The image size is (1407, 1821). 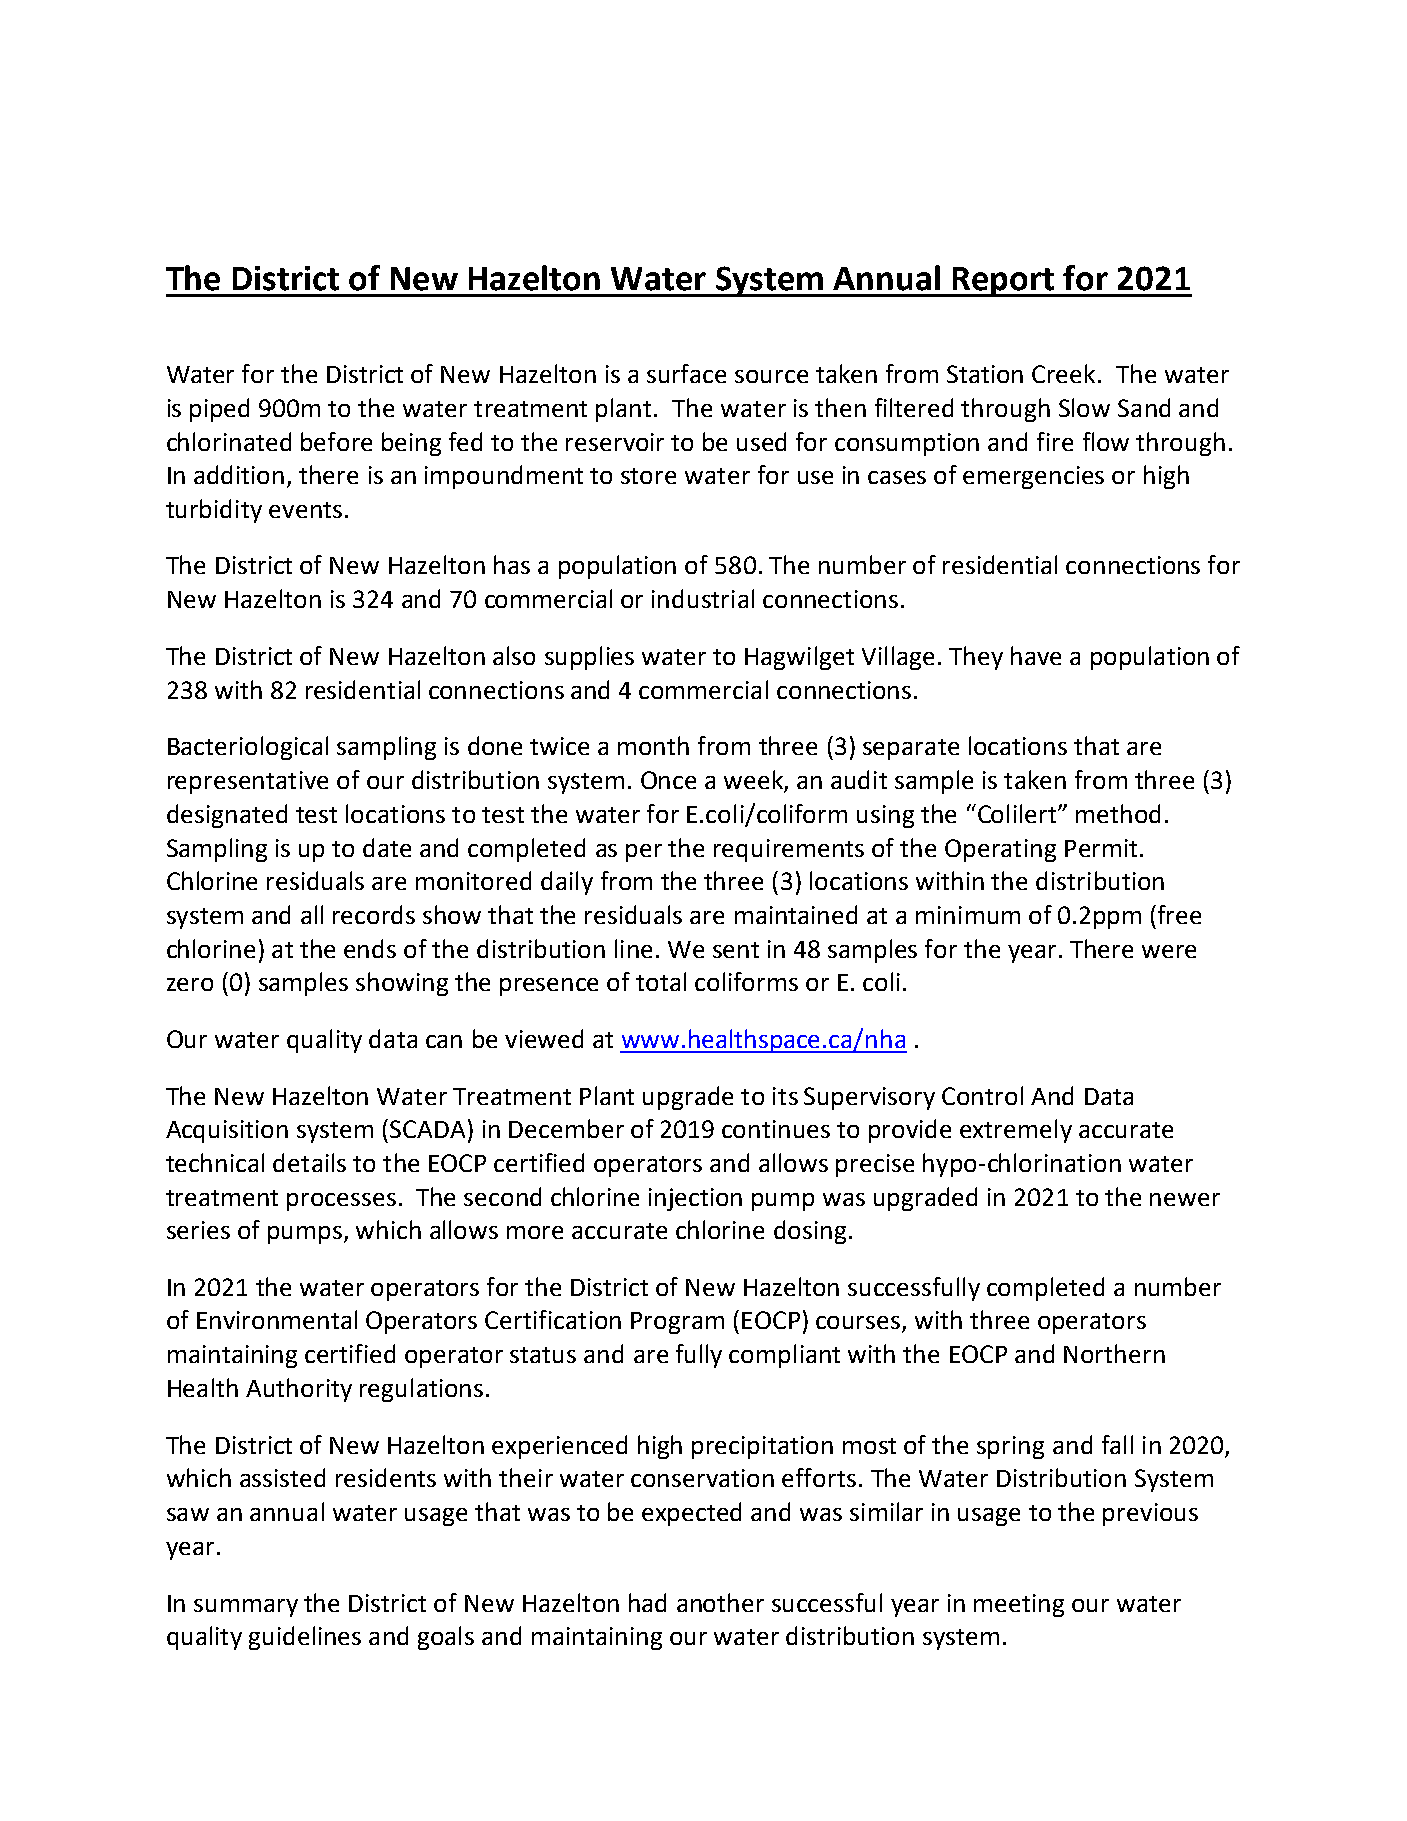 What do you see at coordinates (695, 1199) in the screenshot?
I see `injection` at bounding box center [695, 1199].
